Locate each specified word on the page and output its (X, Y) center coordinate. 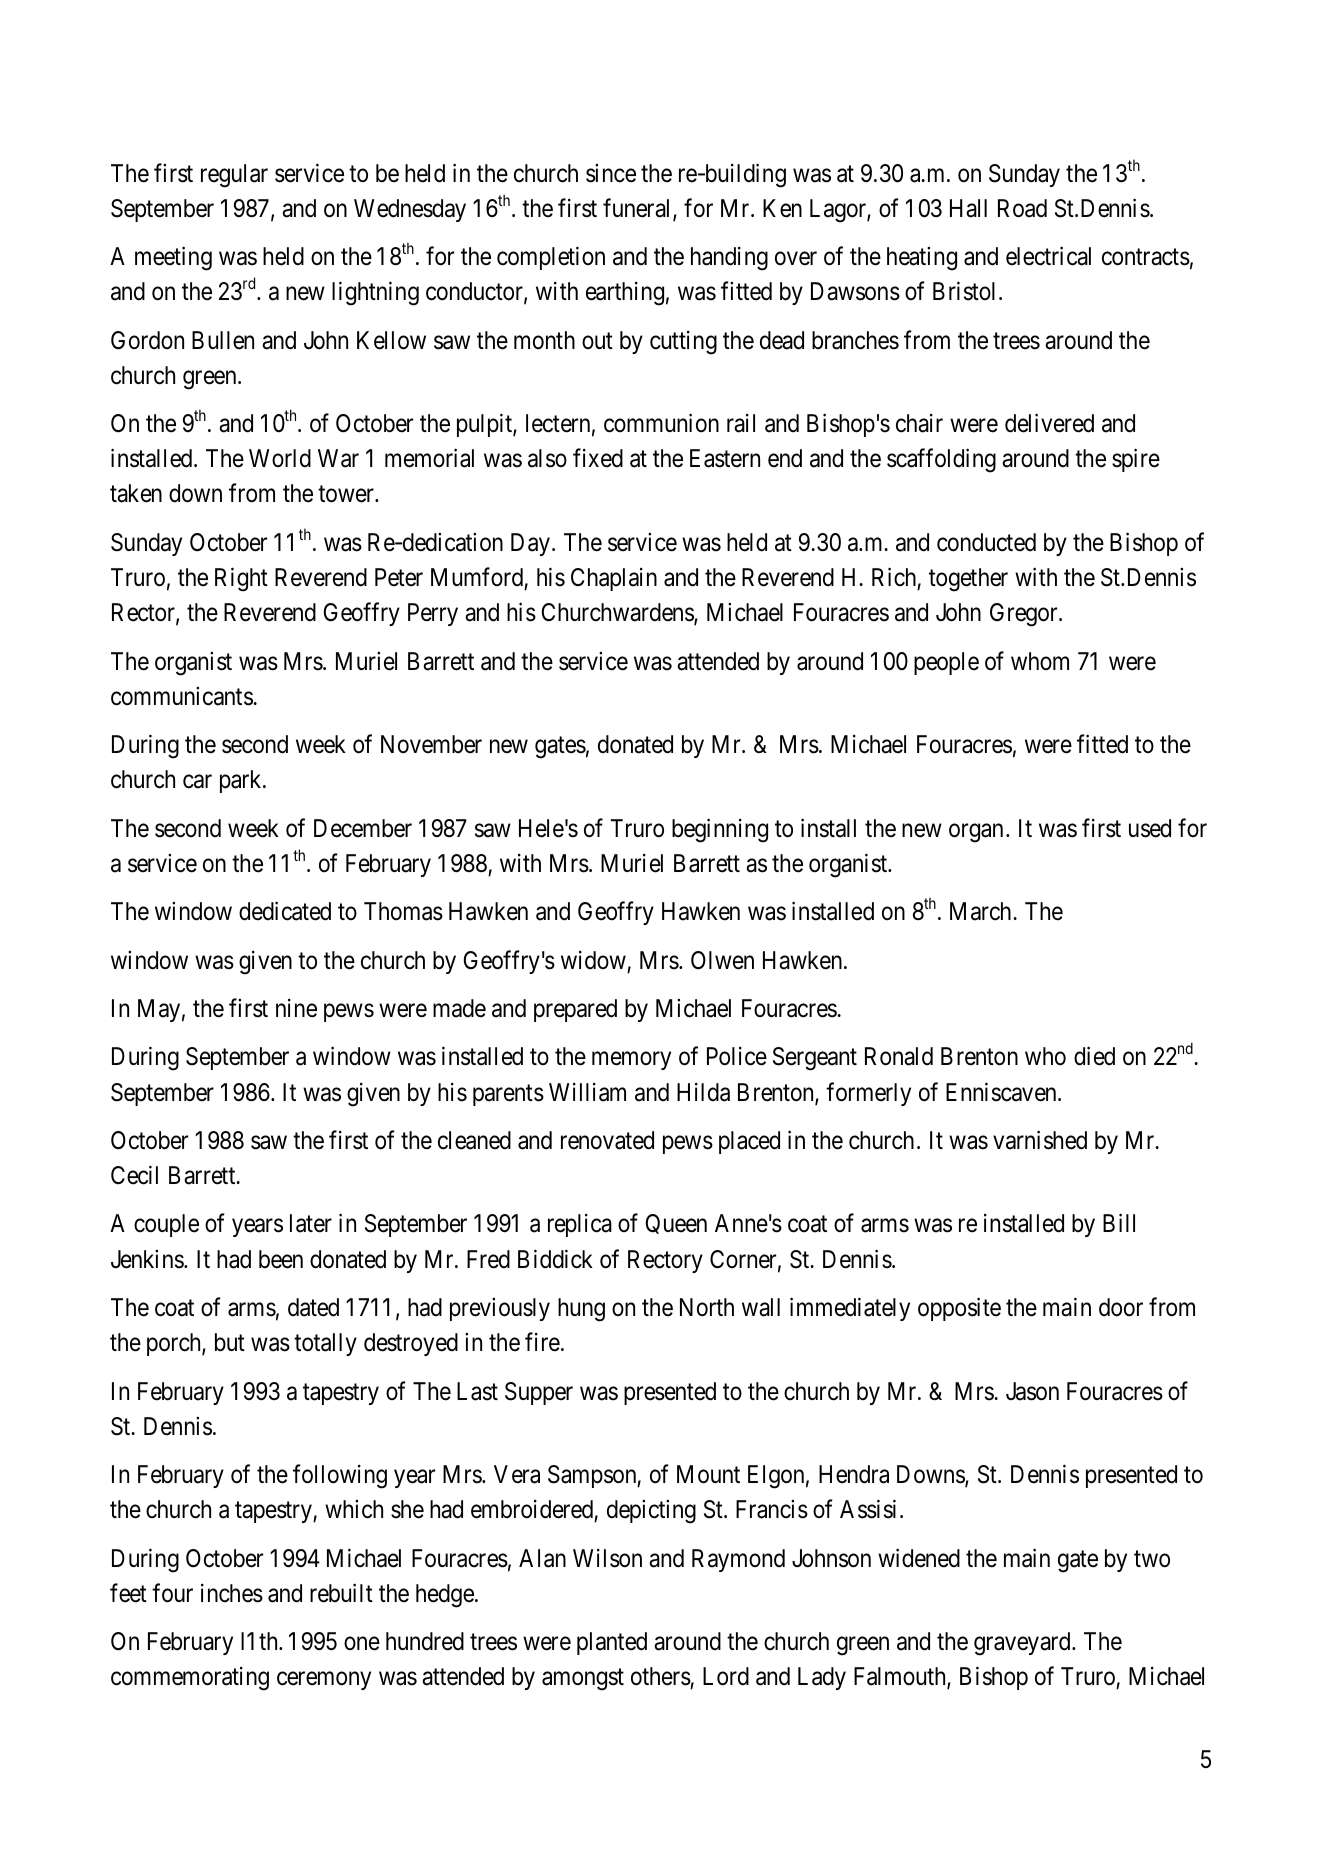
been (281, 1259)
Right (241, 580)
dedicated (285, 911)
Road (1022, 208)
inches (232, 1593)
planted (612, 1643)
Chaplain (614, 579)
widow (593, 960)
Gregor (1025, 615)
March (982, 911)
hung (581, 1310)
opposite (959, 1309)
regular (234, 176)
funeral (638, 209)
